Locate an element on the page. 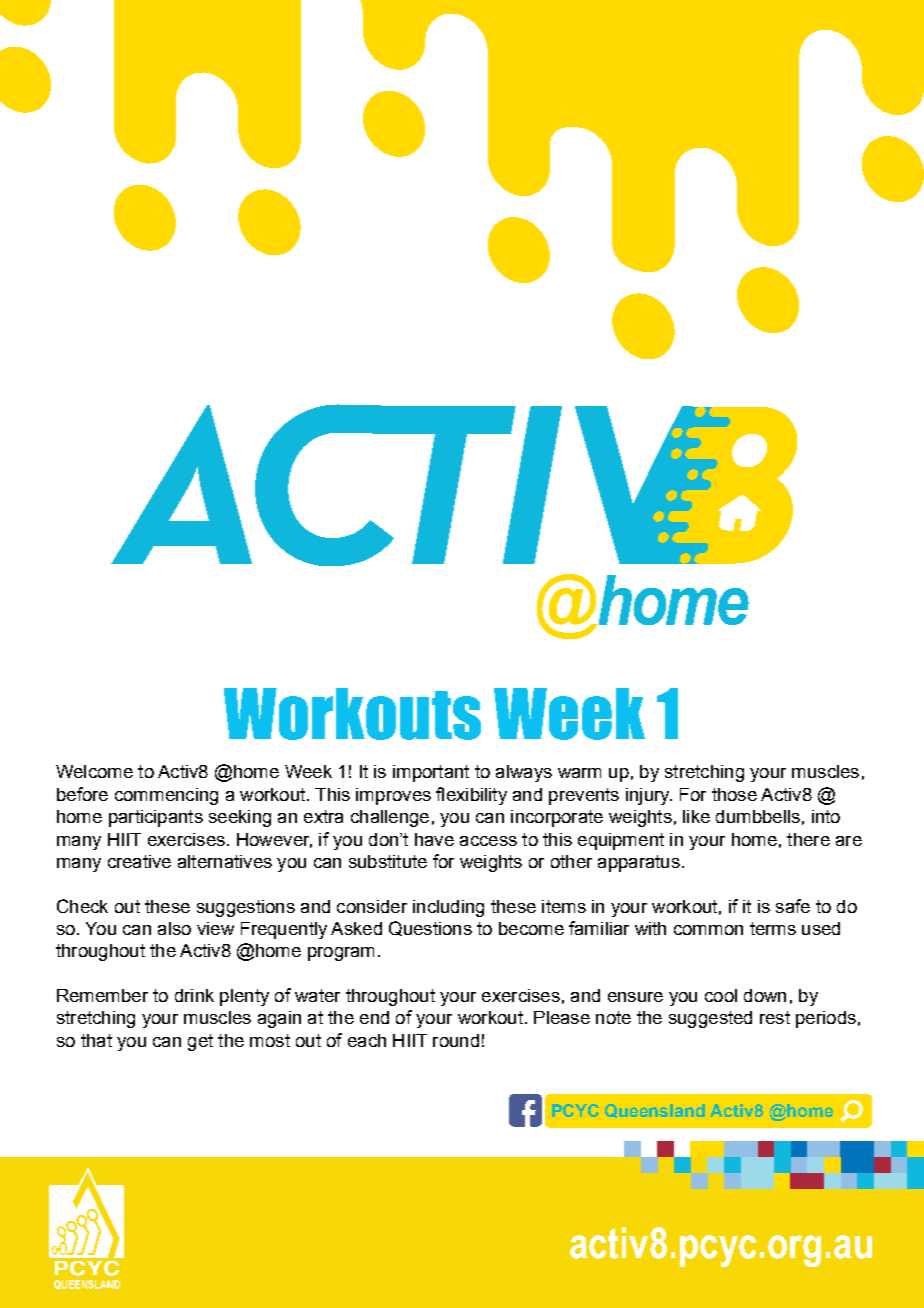 This image has width=924, height=1308. safe is located at coordinates (793, 906).
